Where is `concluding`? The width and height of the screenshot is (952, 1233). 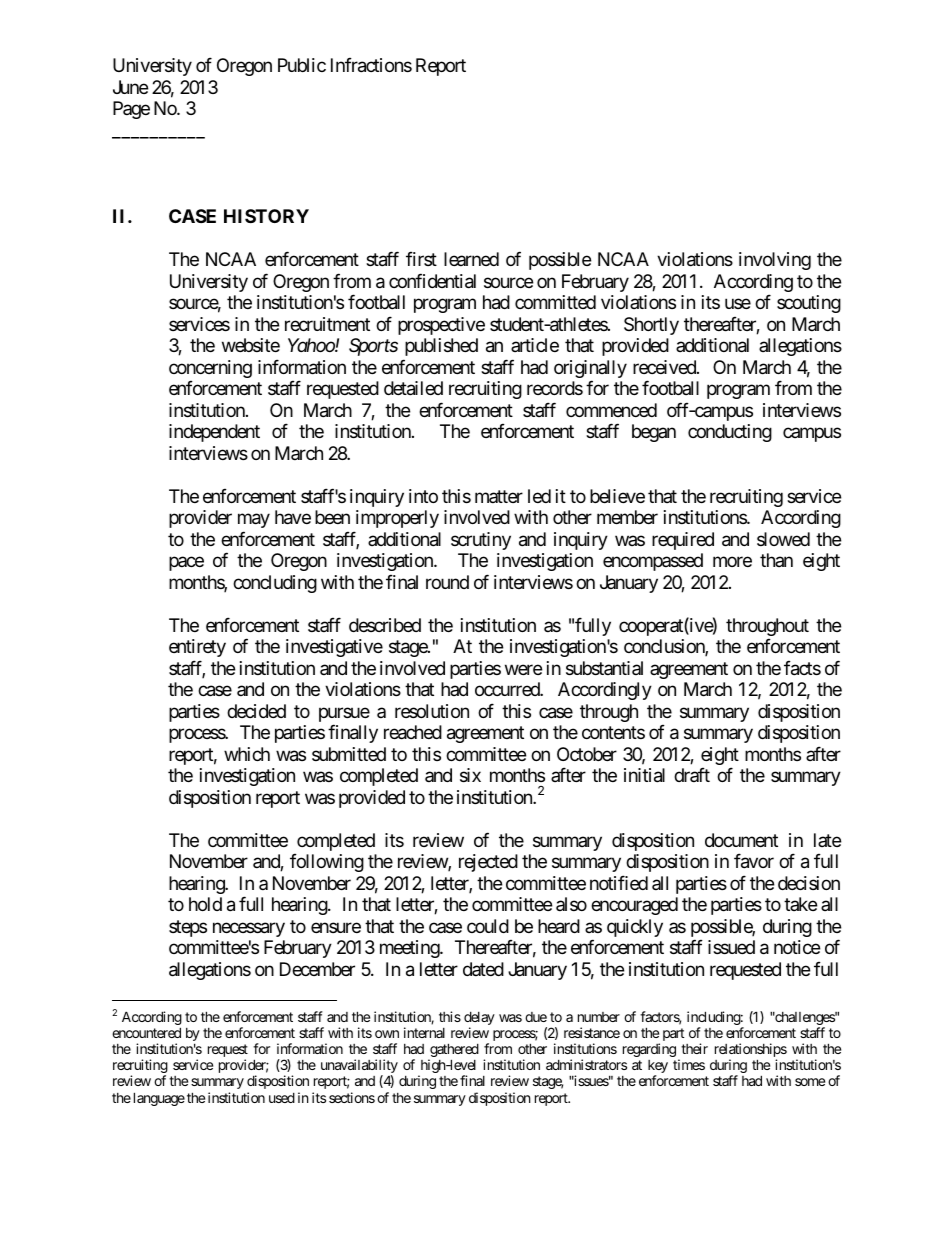 concluding is located at coordinates (275, 584).
